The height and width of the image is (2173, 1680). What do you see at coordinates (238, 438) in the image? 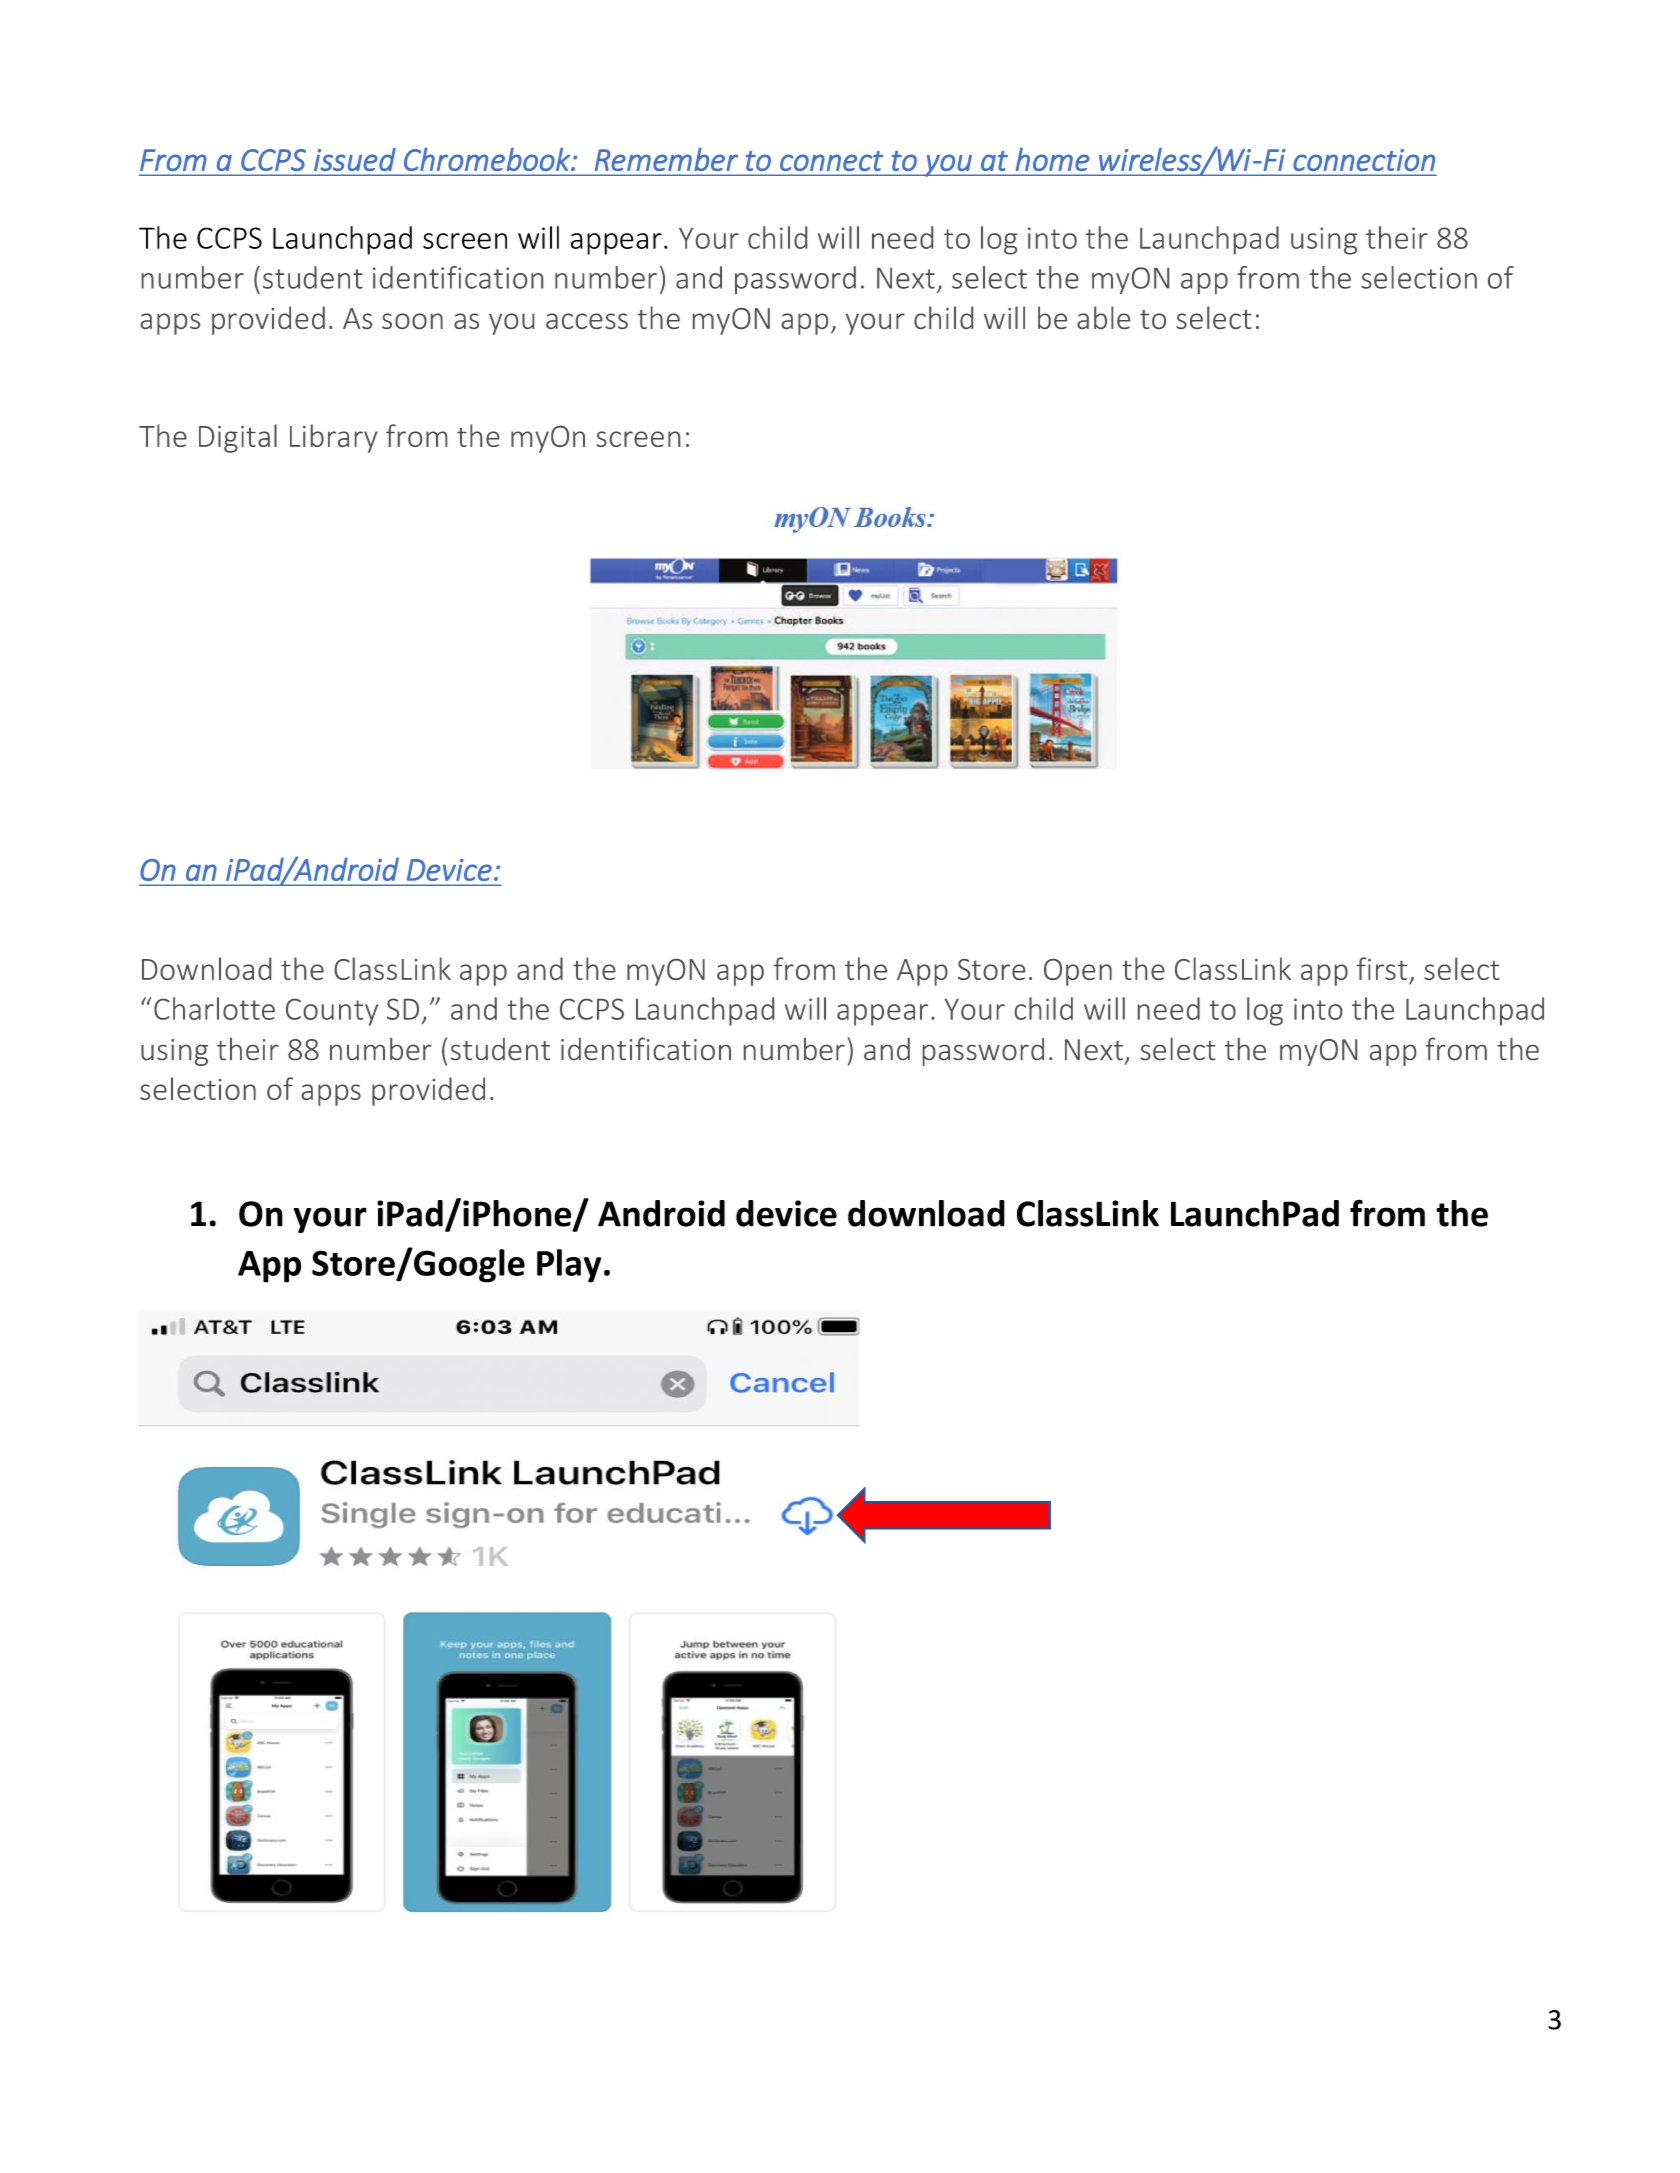
I see `Digital` at bounding box center [238, 438].
